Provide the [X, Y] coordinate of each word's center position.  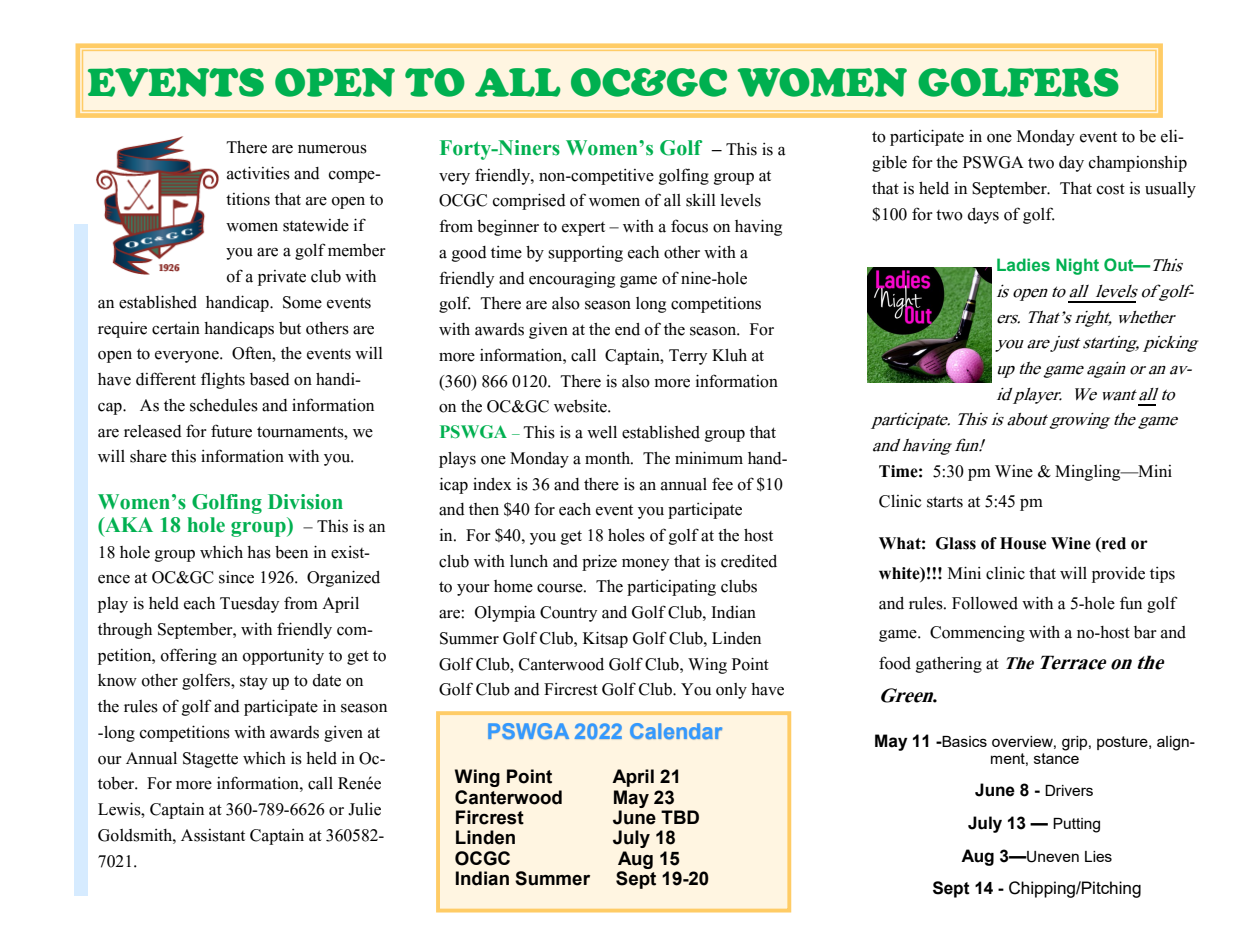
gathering [949, 665]
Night [1077, 266]
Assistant [213, 835]
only [731, 691]
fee [722, 484]
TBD [680, 817]
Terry [688, 357]
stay [254, 683]
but [290, 328]
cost [1111, 189]
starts [945, 502]
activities [258, 173]
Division [305, 502]
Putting [1076, 825]
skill [701, 200]
